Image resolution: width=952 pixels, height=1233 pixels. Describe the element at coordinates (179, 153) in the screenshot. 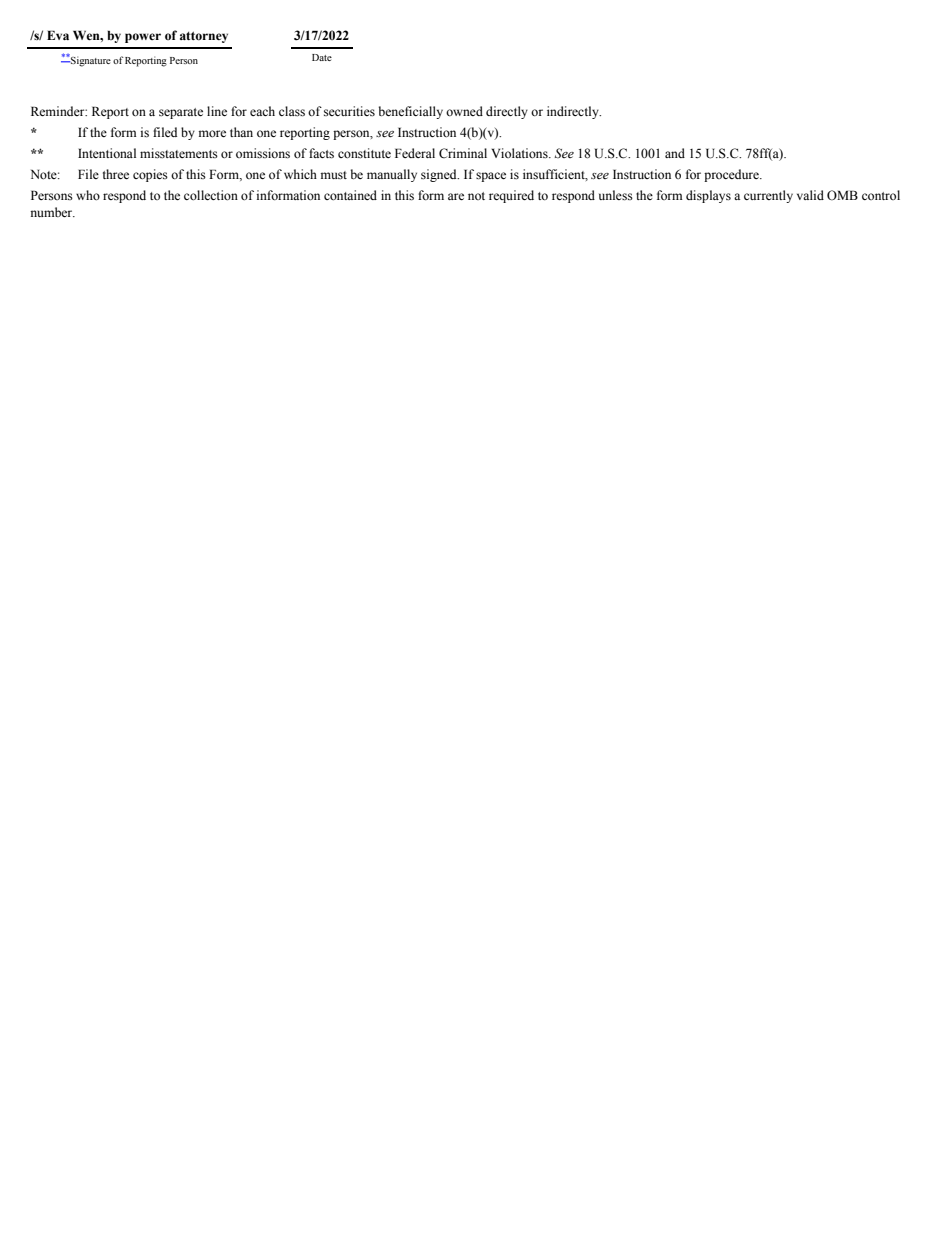

I see `misstatements` at that location.
